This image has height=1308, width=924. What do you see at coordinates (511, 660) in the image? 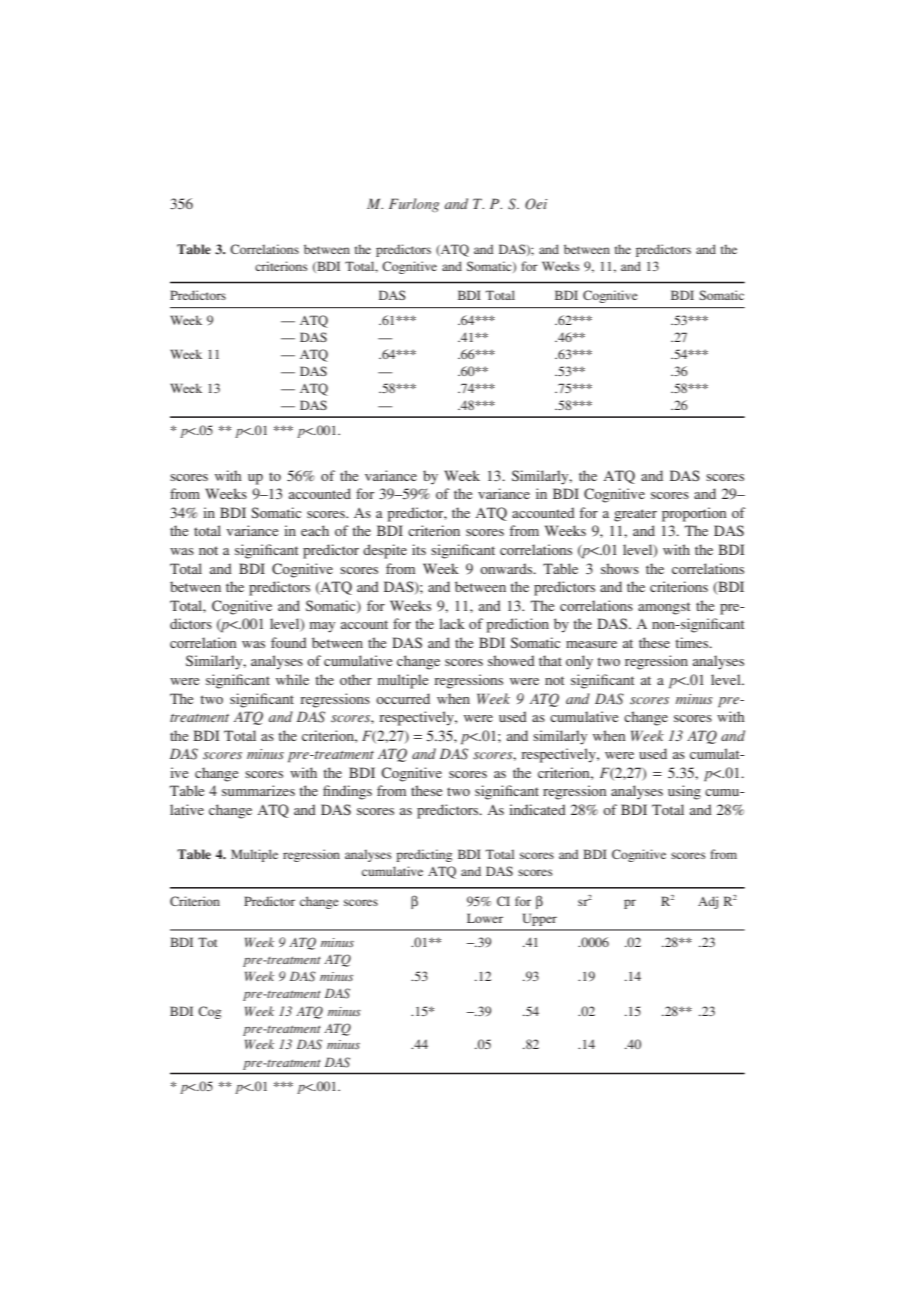
I see `showed` at bounding box center [511, 660].
